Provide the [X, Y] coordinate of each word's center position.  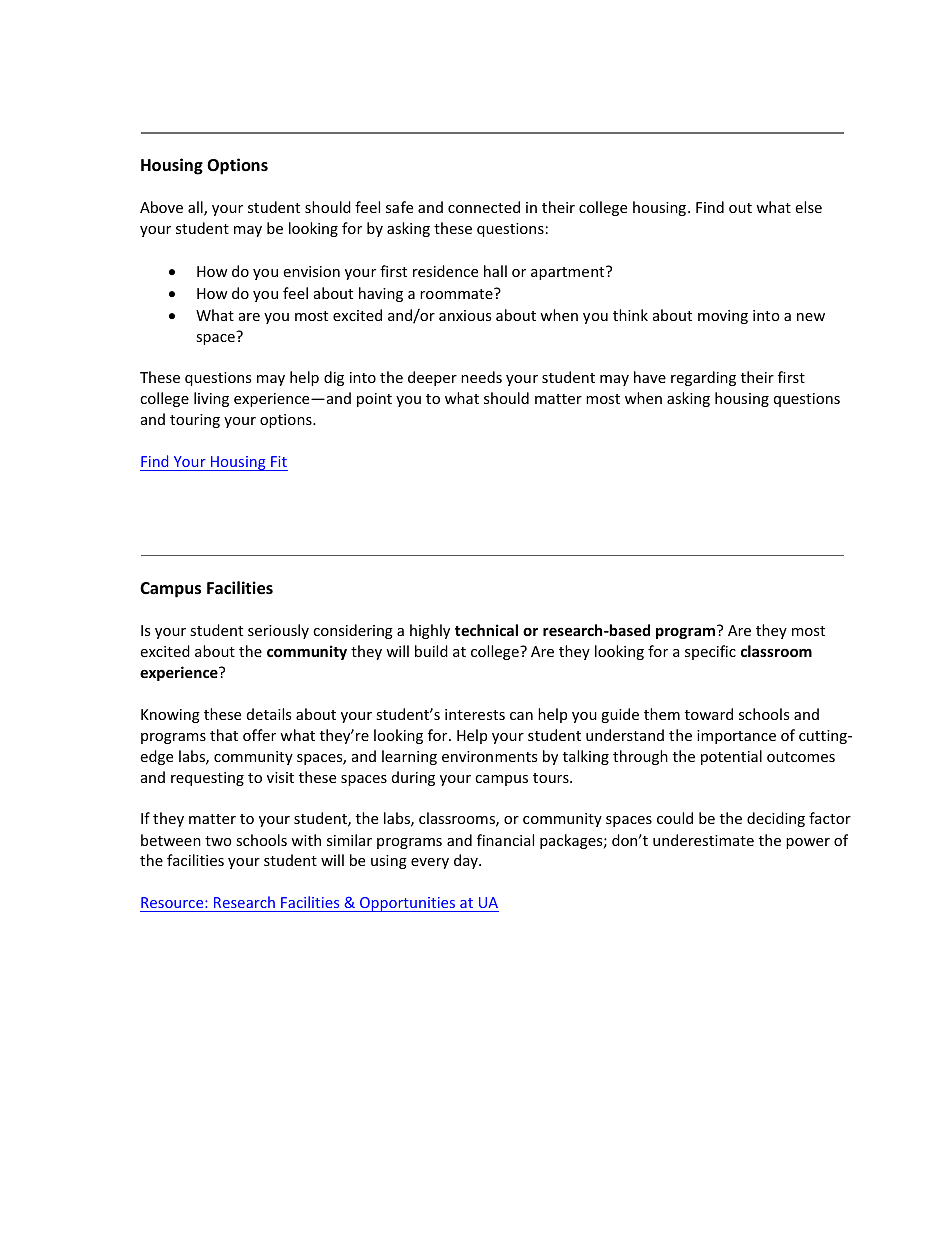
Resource [173, 902]
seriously [278, 631]
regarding [703, 378]
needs [481, 377]
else [808, 207]
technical [486, 630]
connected [484, 207]
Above [161, 207]
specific [710, 652]
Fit [279, 461]
